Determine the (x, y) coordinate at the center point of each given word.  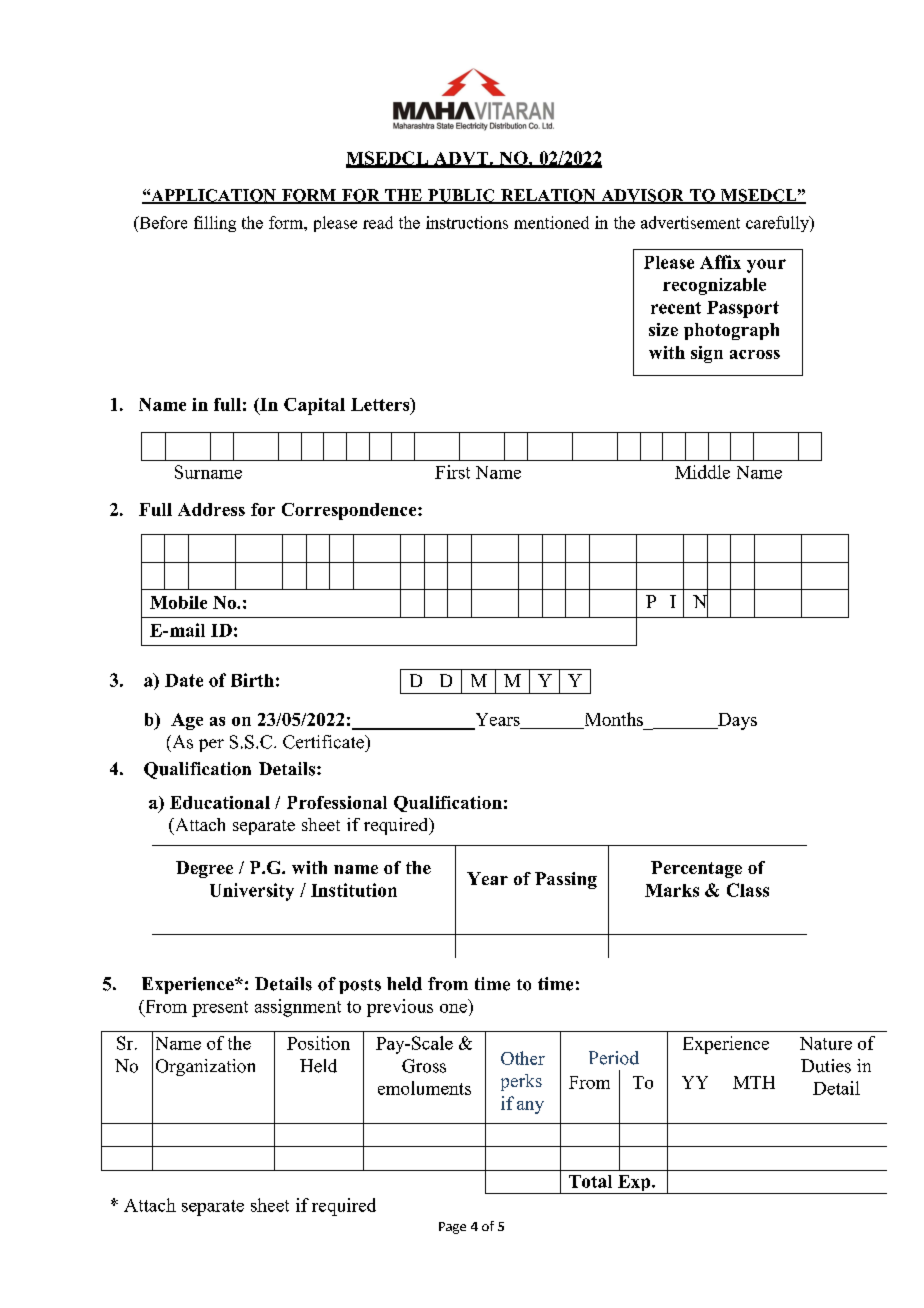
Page (452, 1228)
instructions (467, 222)
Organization (205, 1067)
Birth (252, 680)
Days (736, 721)
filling (215, 224)
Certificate (324, 742)
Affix (720, 262)
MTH (754, 1082)
